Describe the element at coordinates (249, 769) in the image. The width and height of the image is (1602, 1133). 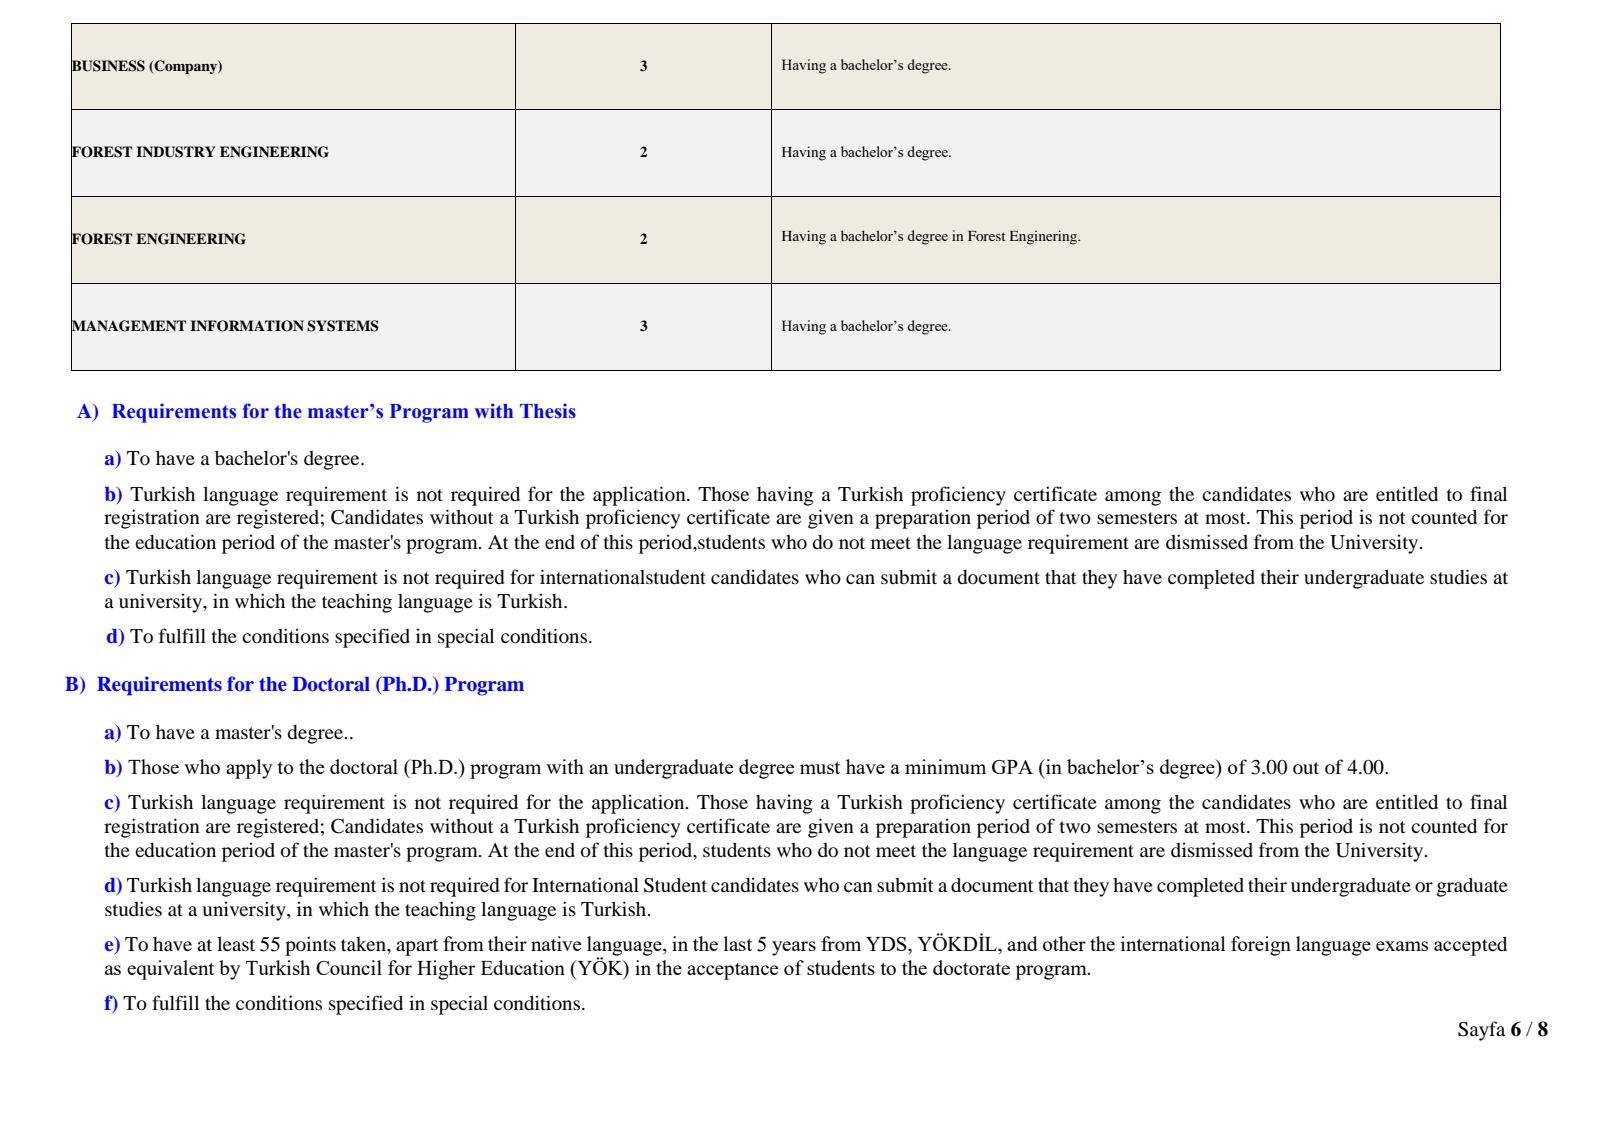
I see `apply` at that location.
